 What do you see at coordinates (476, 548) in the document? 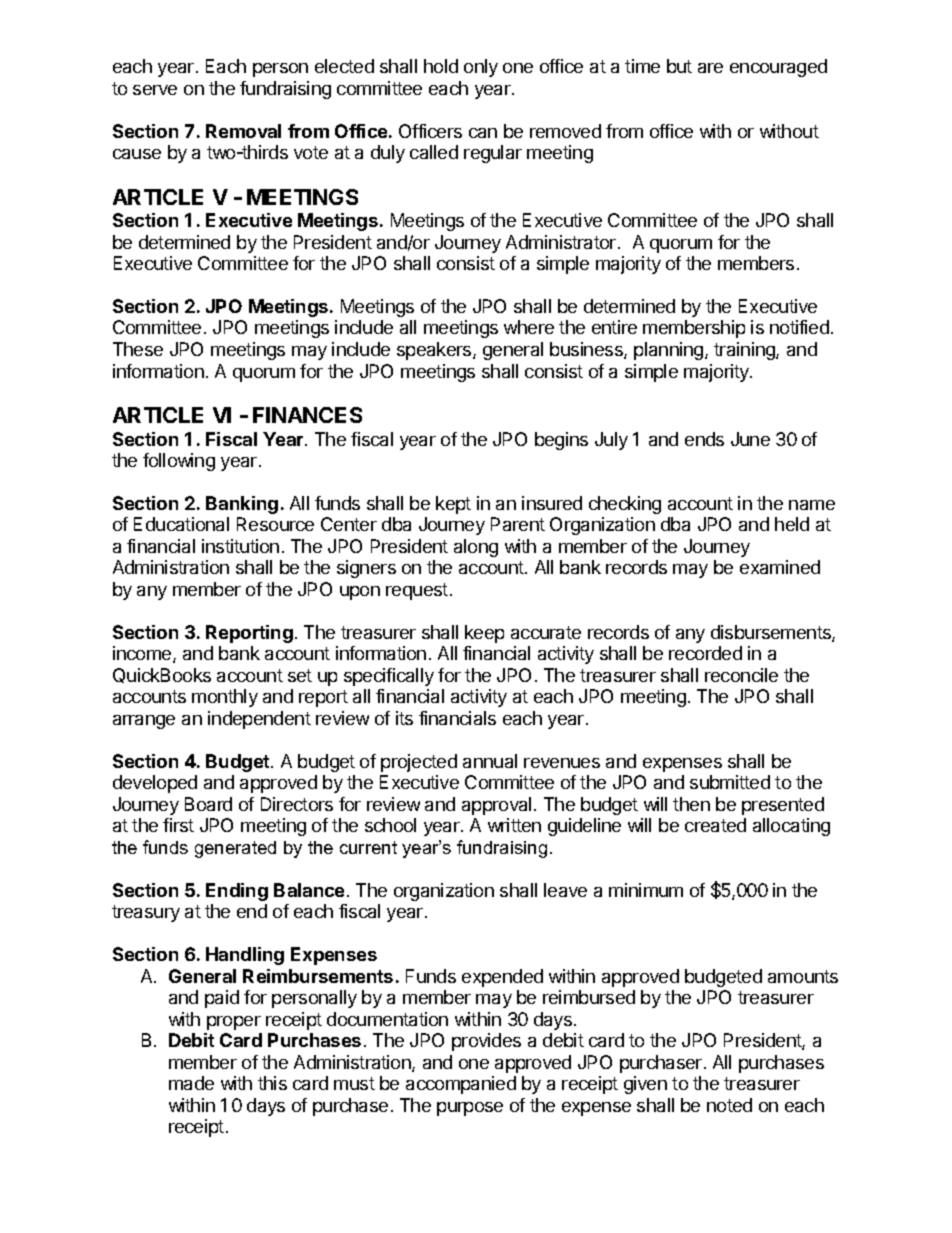
I see `along` at bounding box center [476, 548].
